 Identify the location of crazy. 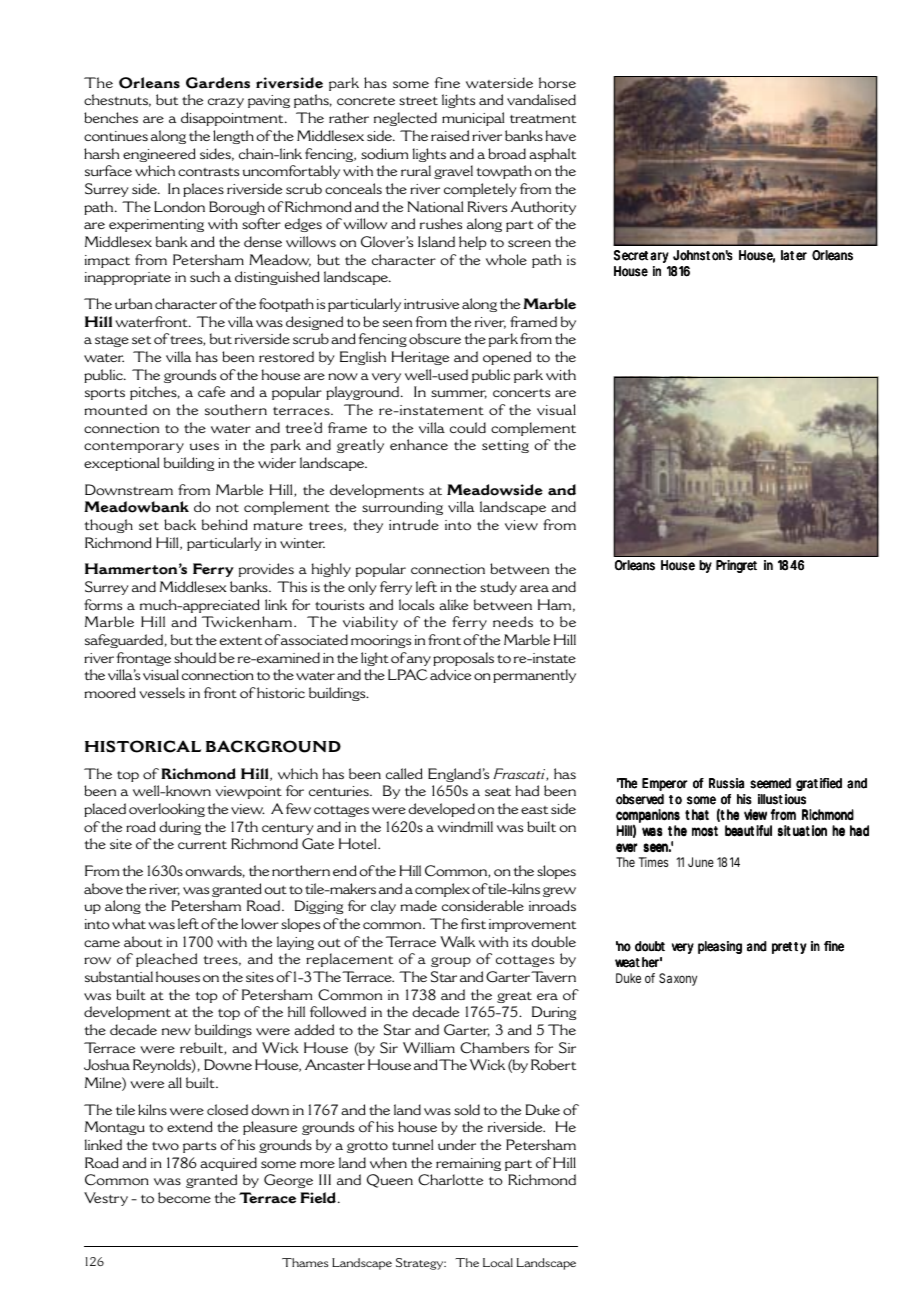
(226, 103).
